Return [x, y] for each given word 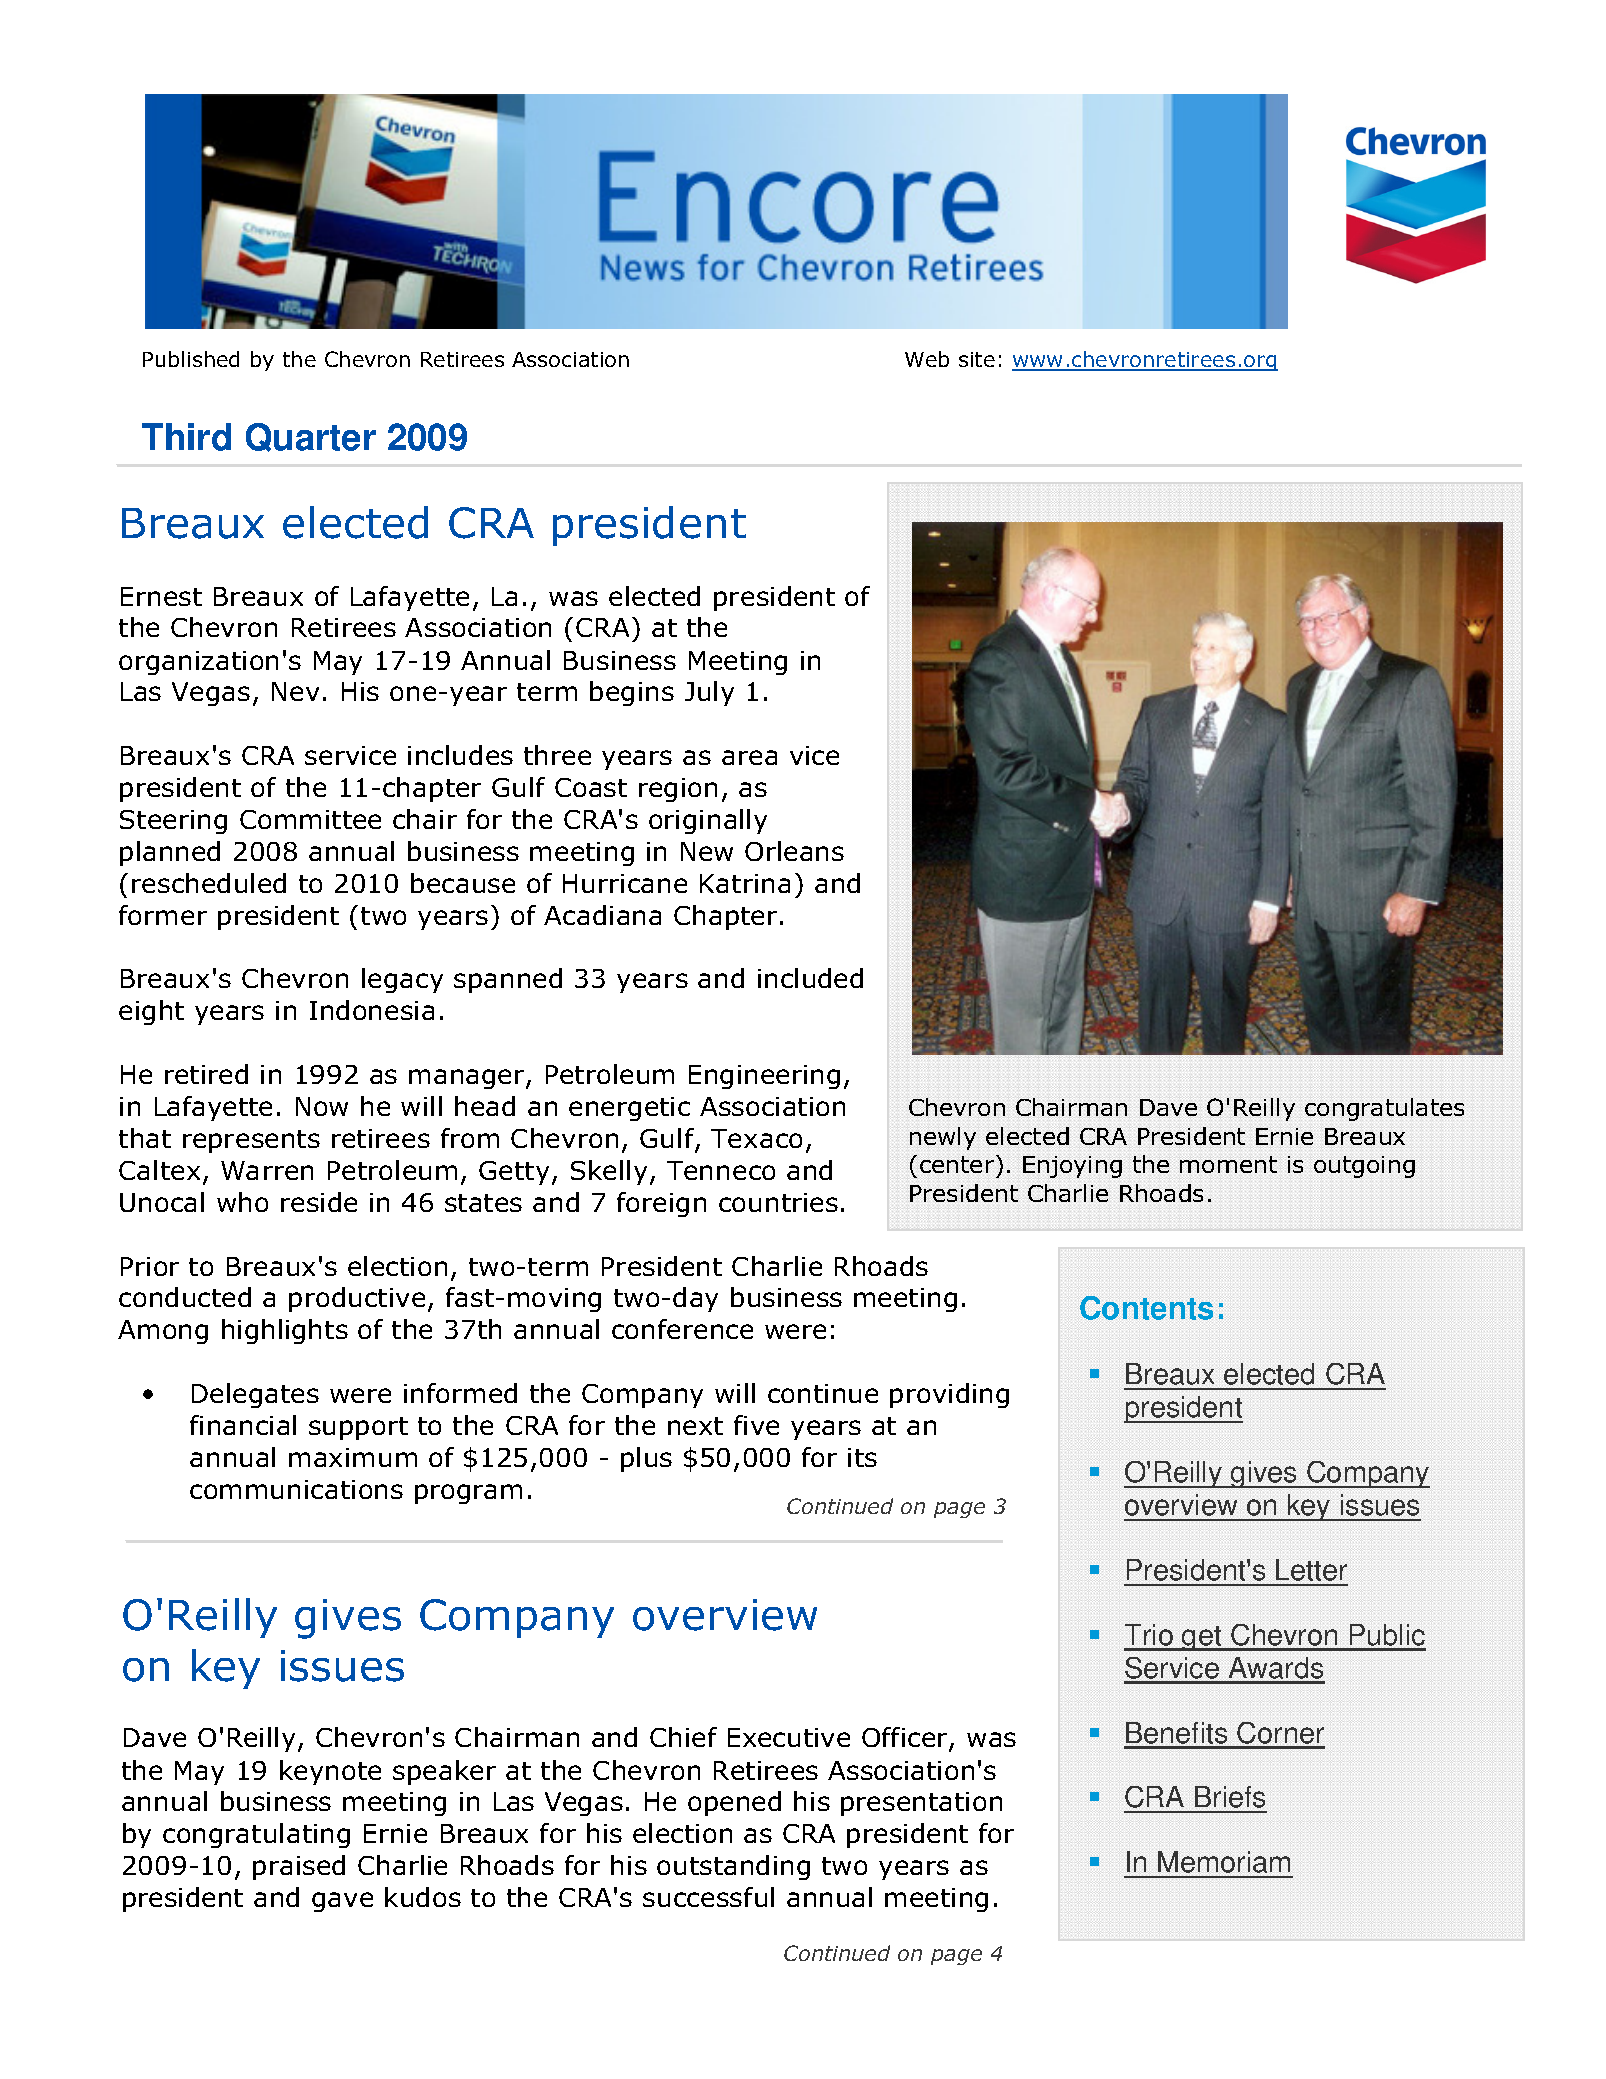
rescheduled [209, 883]
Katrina [745, 883]
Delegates [255, 1395]
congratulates [1384, 1109]
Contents [1146, 1308]
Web [927, 359]
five [756, 1425]
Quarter [311, 437]
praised [299, 1867]
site [977, 359]
